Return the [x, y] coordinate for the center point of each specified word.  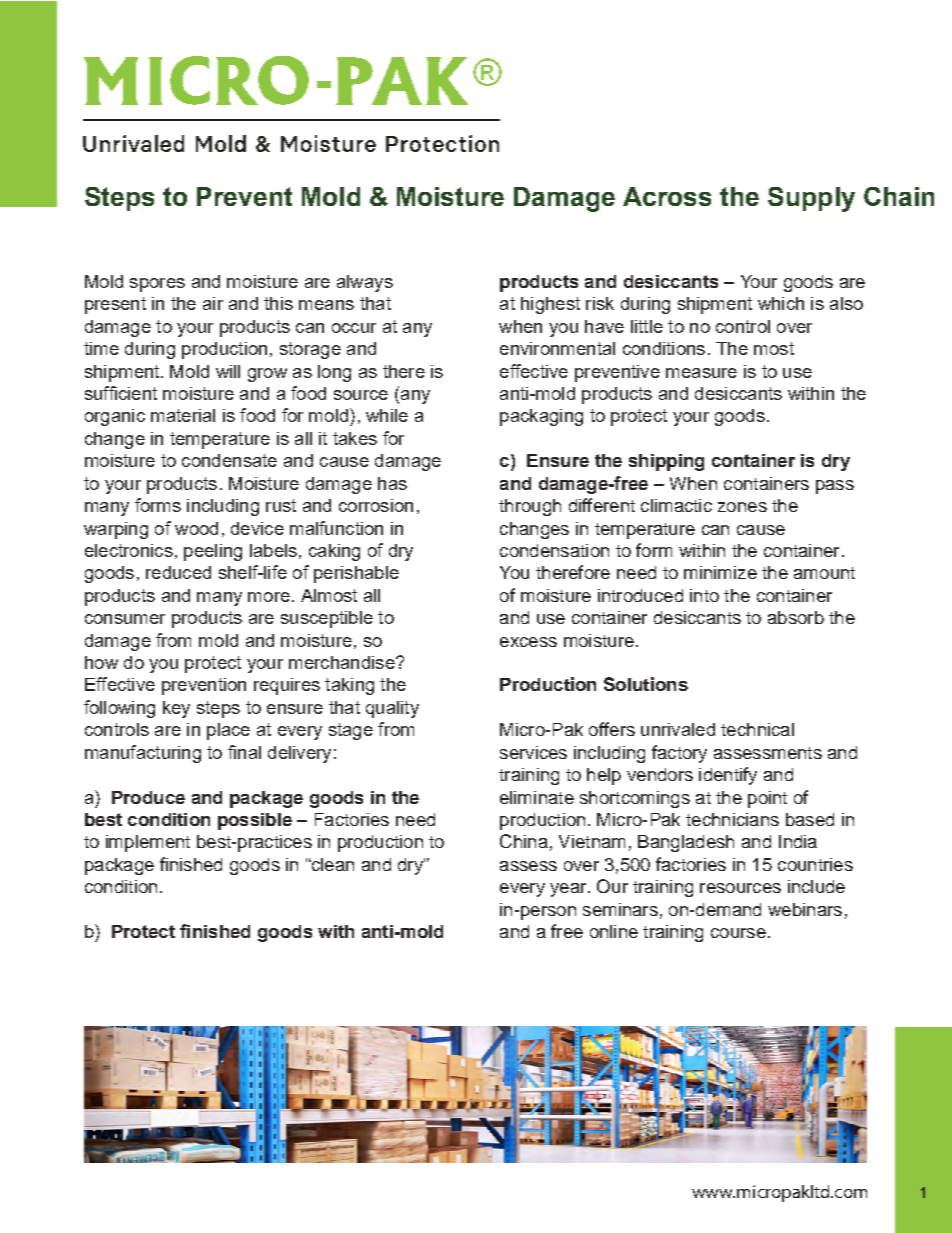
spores [157, 285]
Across [667, 196]
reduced [178, 572]
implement [148, 843]
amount [824, 573]
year [569, 890]
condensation [554, 550]
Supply [811, 199]
